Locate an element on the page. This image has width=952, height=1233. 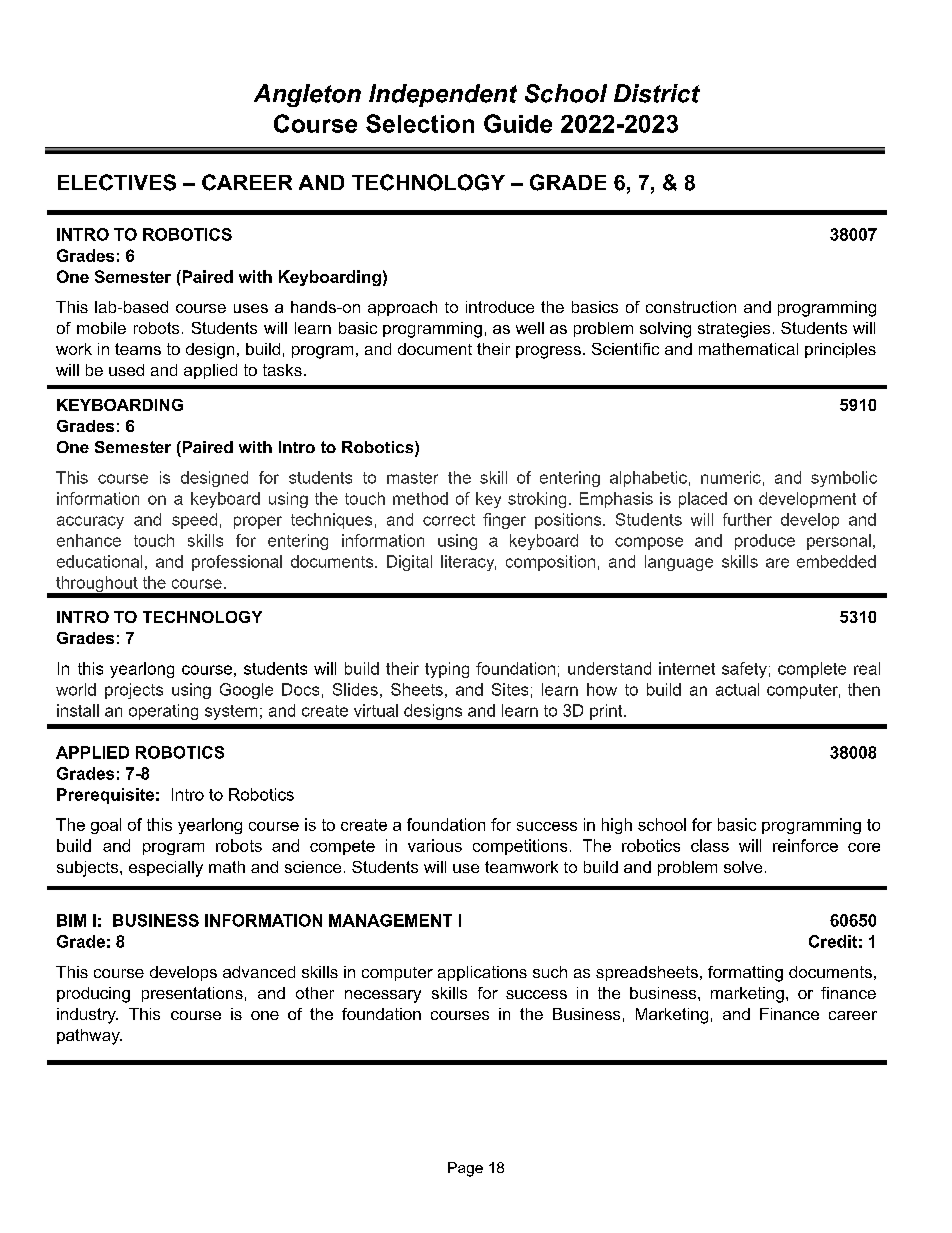
safety is located at coordinates (744, 670).
